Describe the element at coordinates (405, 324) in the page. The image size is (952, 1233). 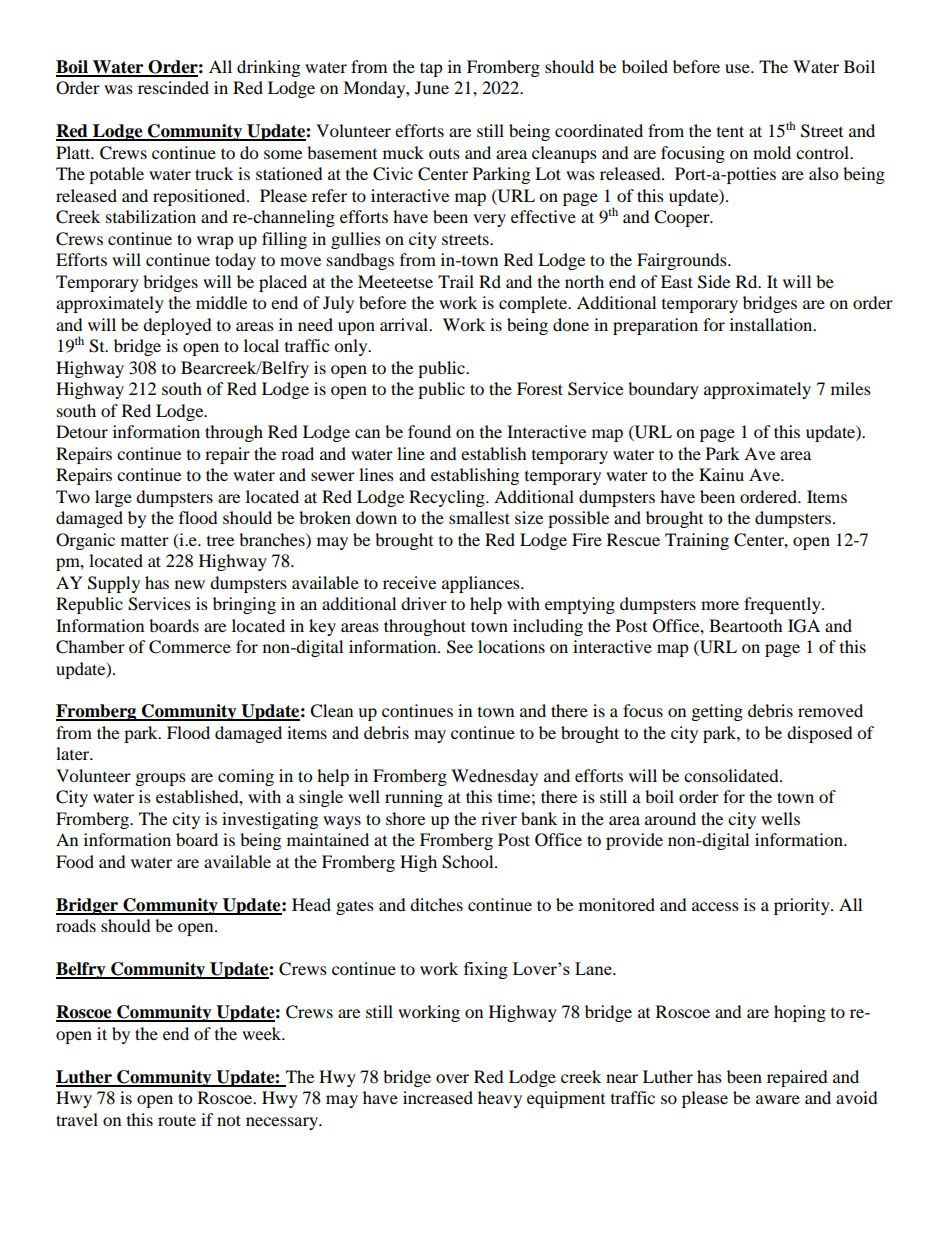
I see `arrival` at that location.
